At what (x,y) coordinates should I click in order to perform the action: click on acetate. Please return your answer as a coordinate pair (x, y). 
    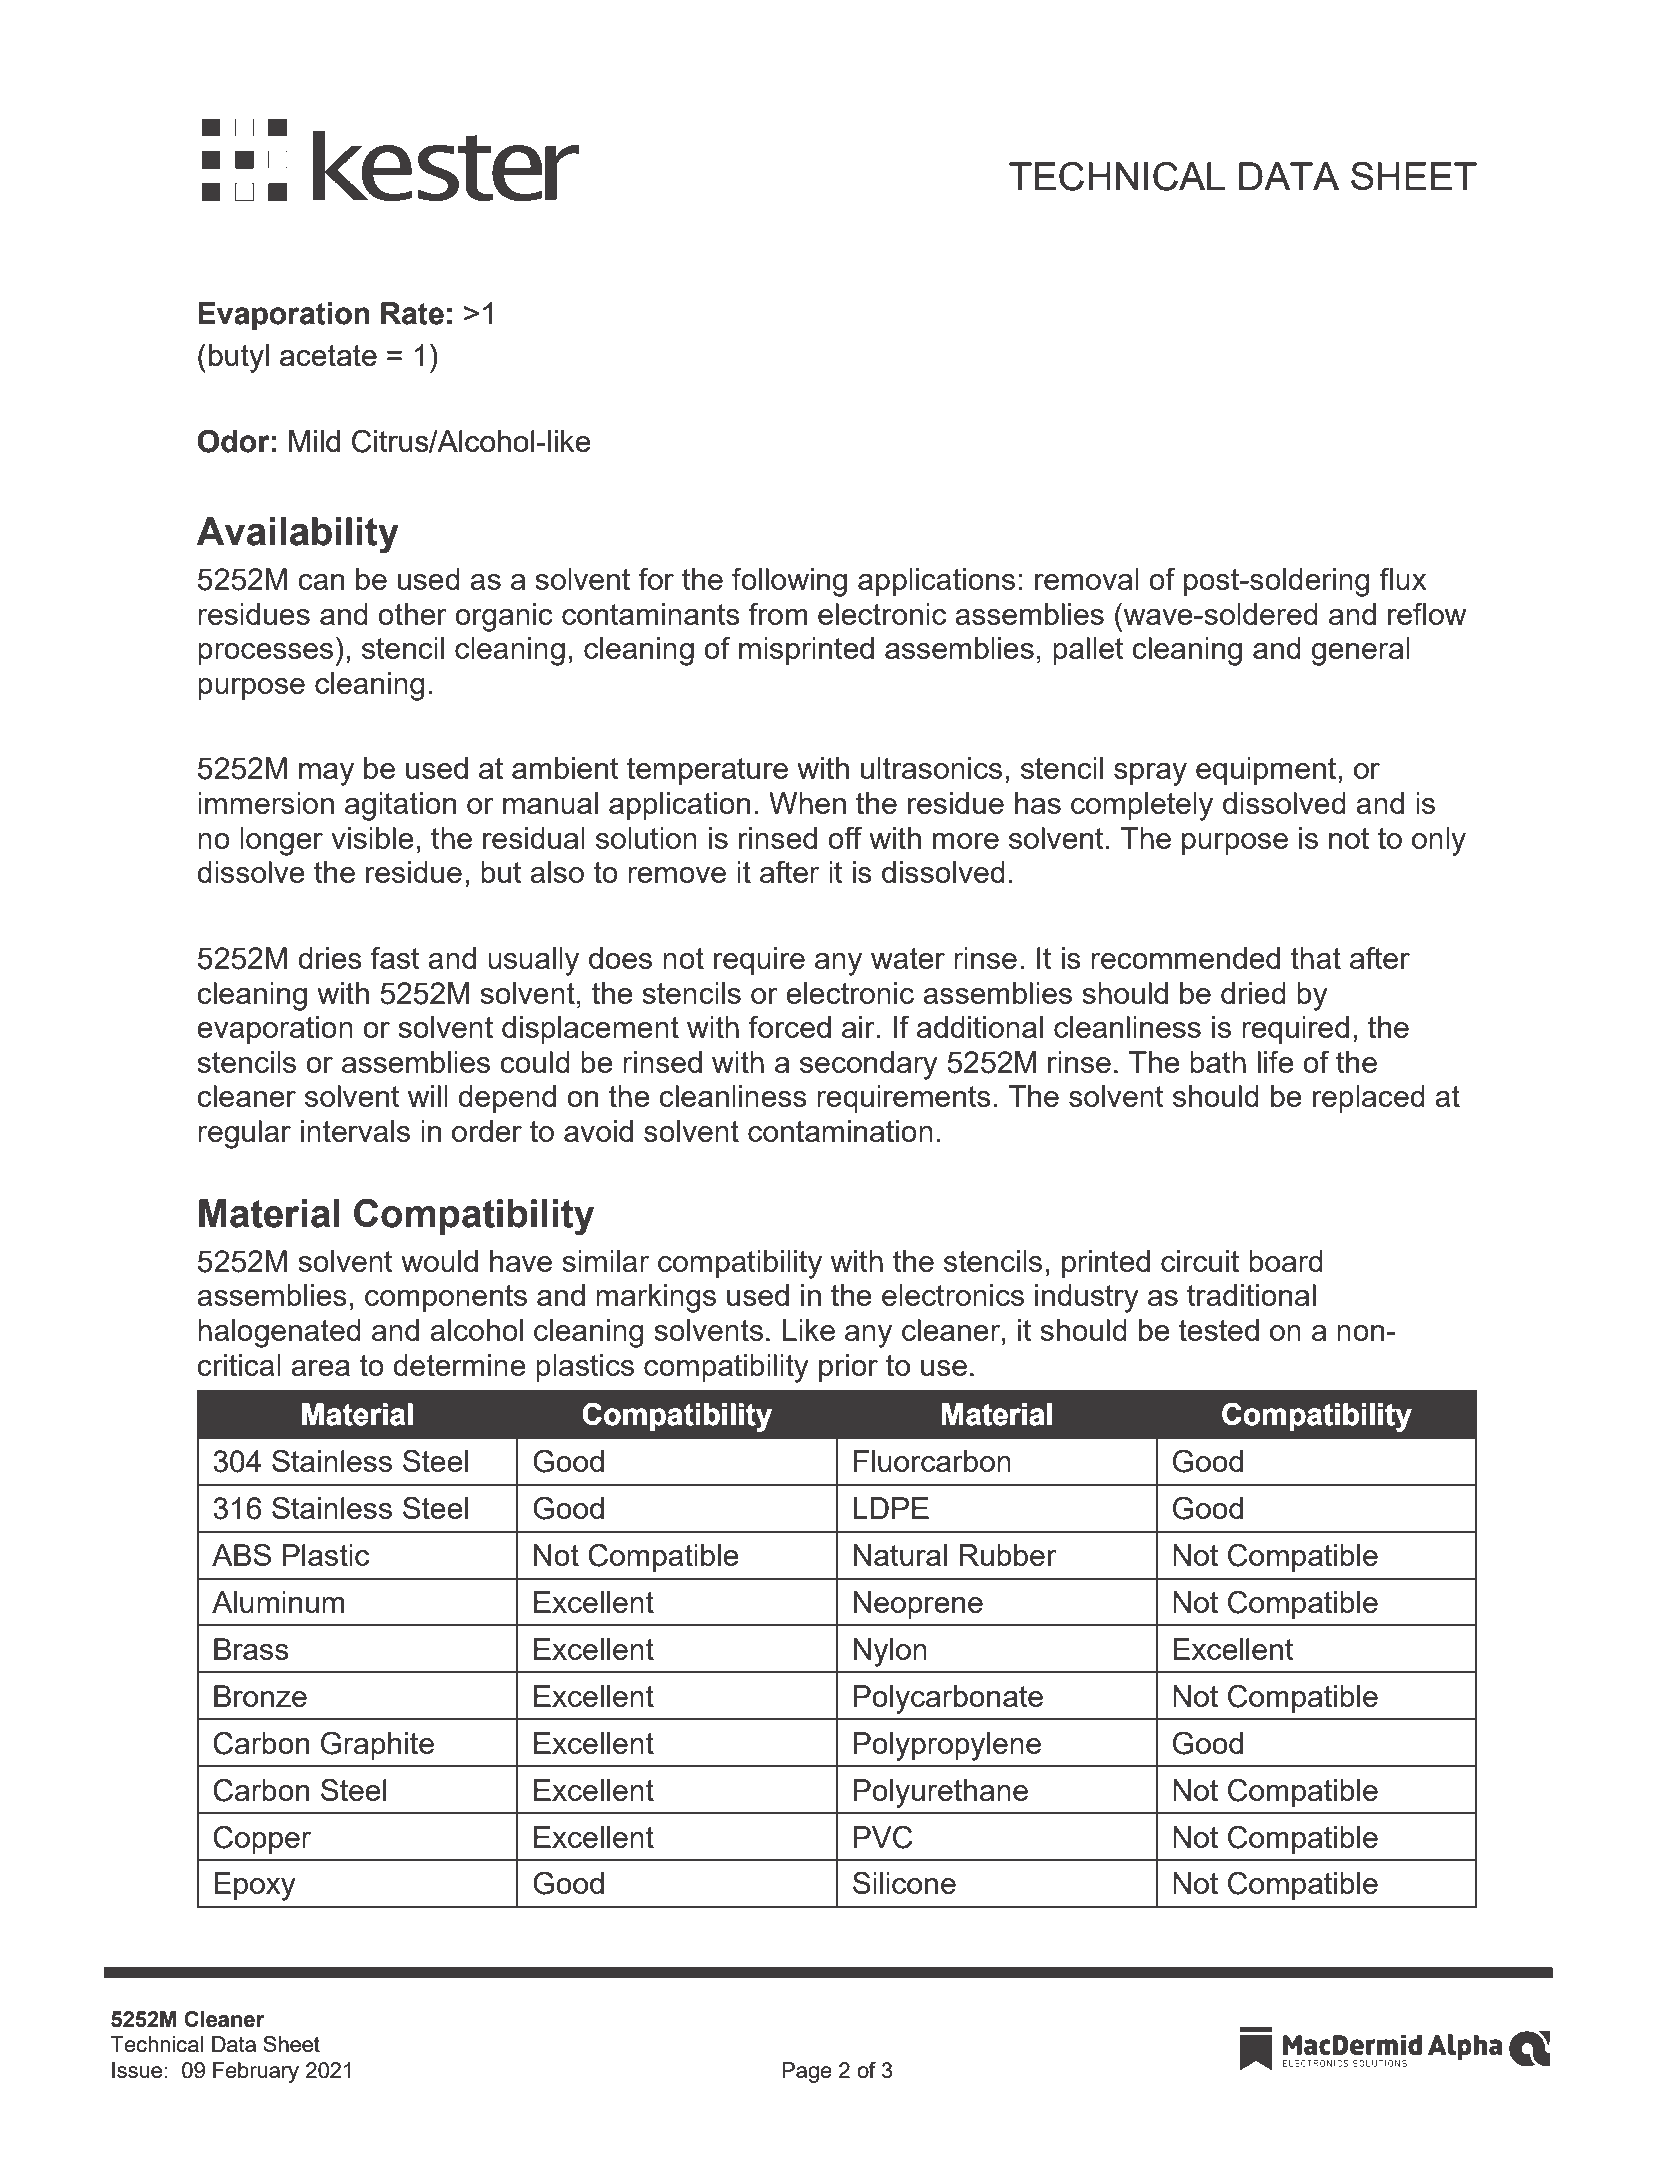
    Looking at the image, I should click on (328, 355).
